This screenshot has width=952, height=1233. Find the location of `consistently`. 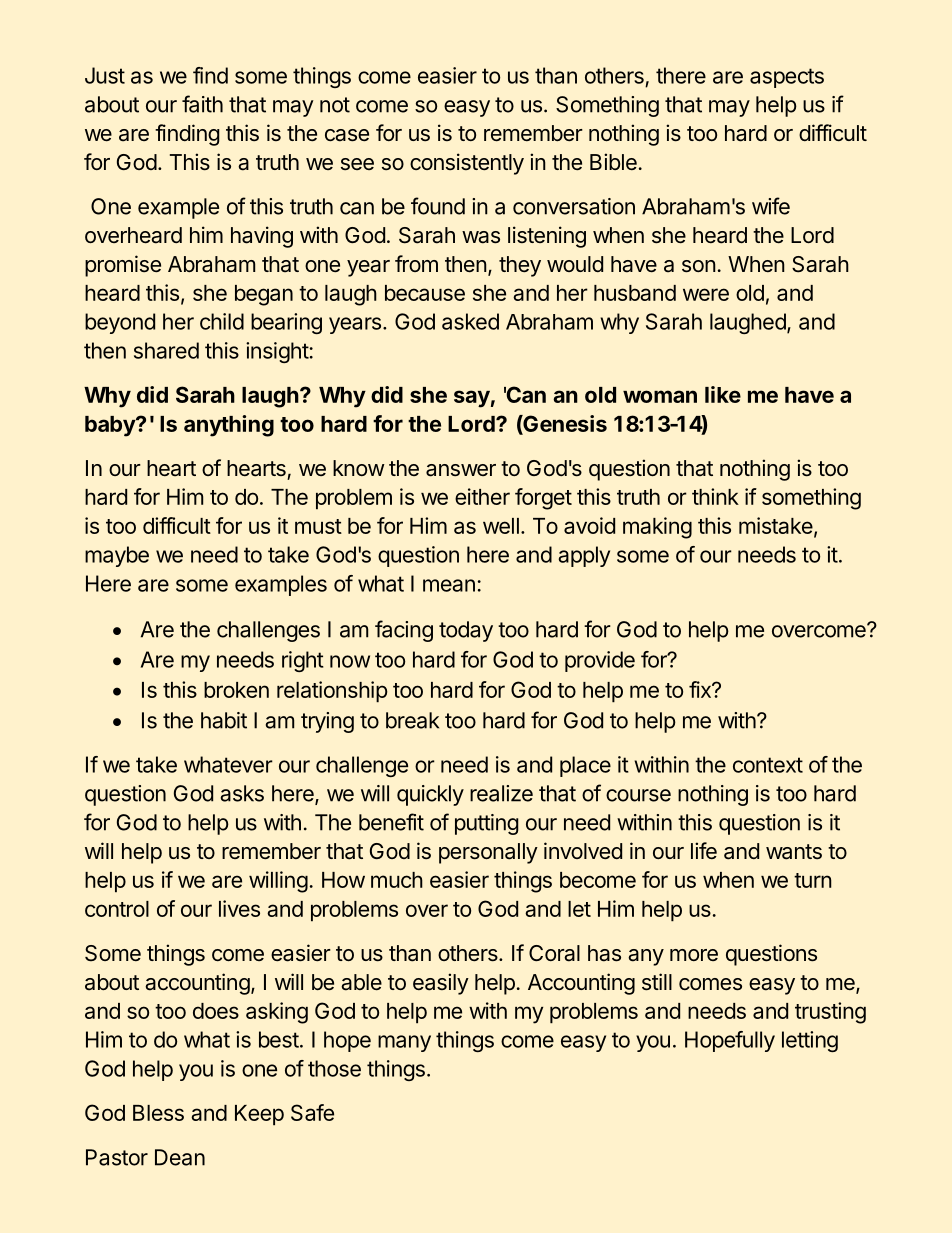

consistently is located at coordinates (467, 164).
